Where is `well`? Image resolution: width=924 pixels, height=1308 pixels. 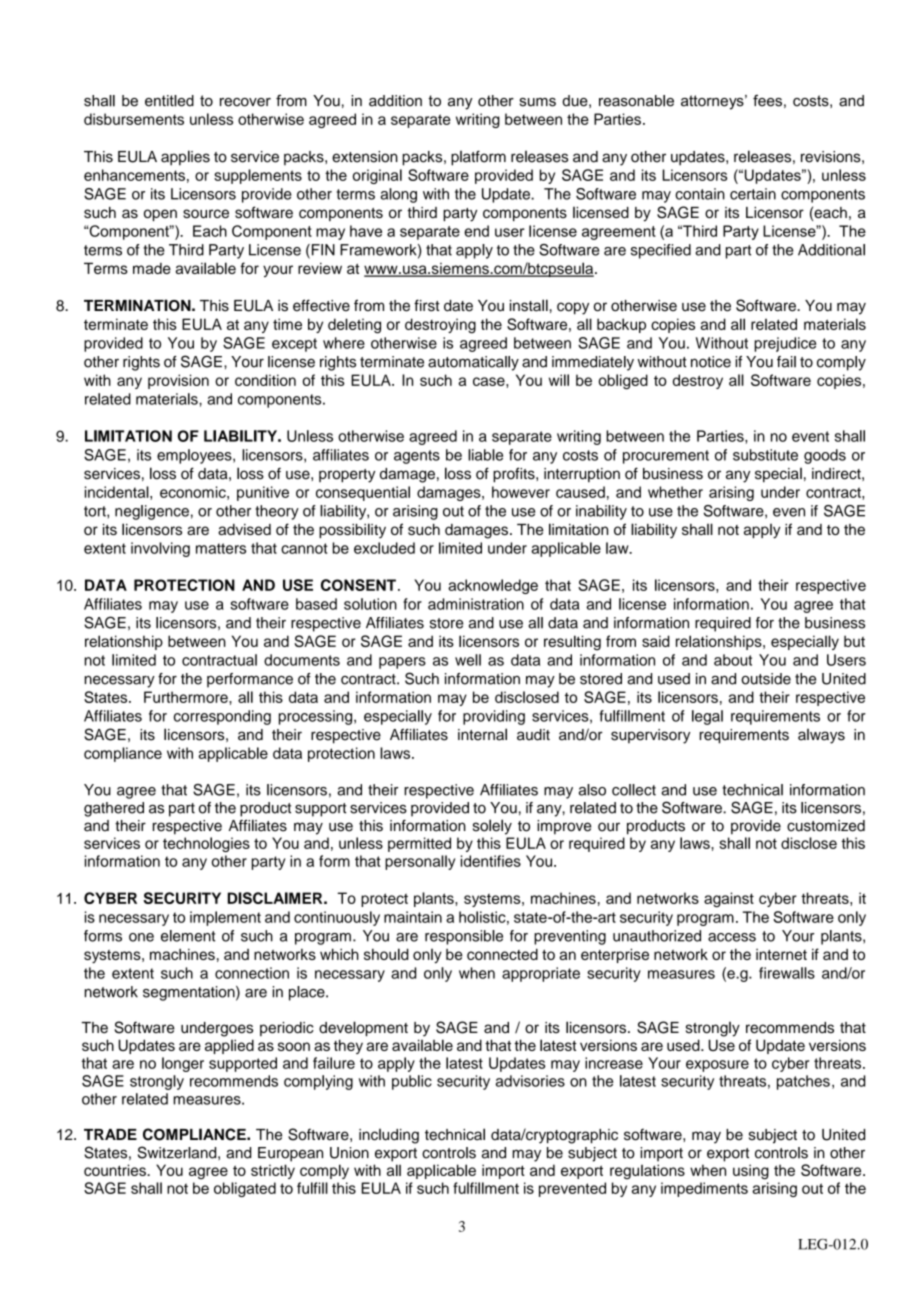 well is located at coordinates (468, 660).
